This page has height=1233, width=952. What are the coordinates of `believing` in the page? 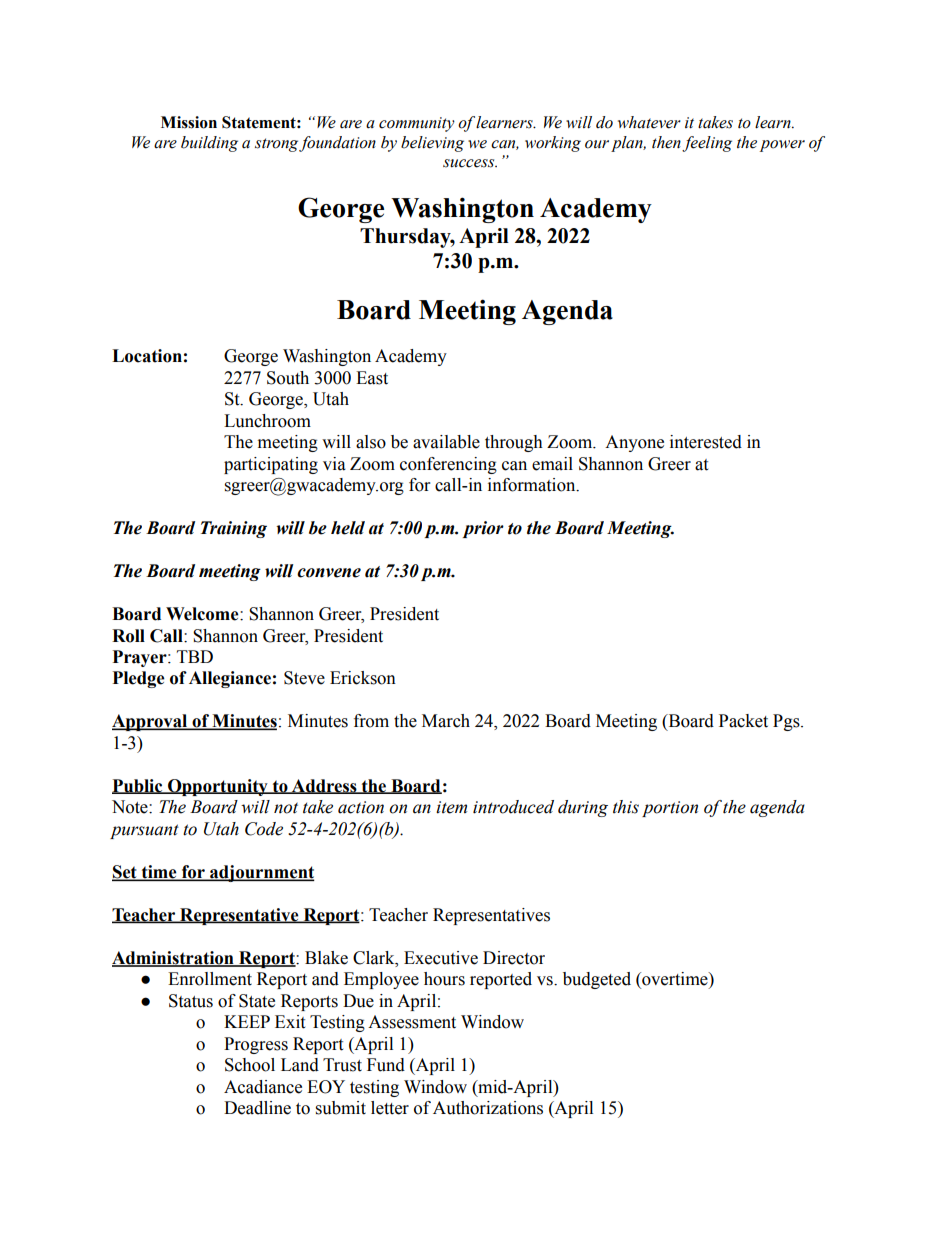 It's located at (432, 144).
